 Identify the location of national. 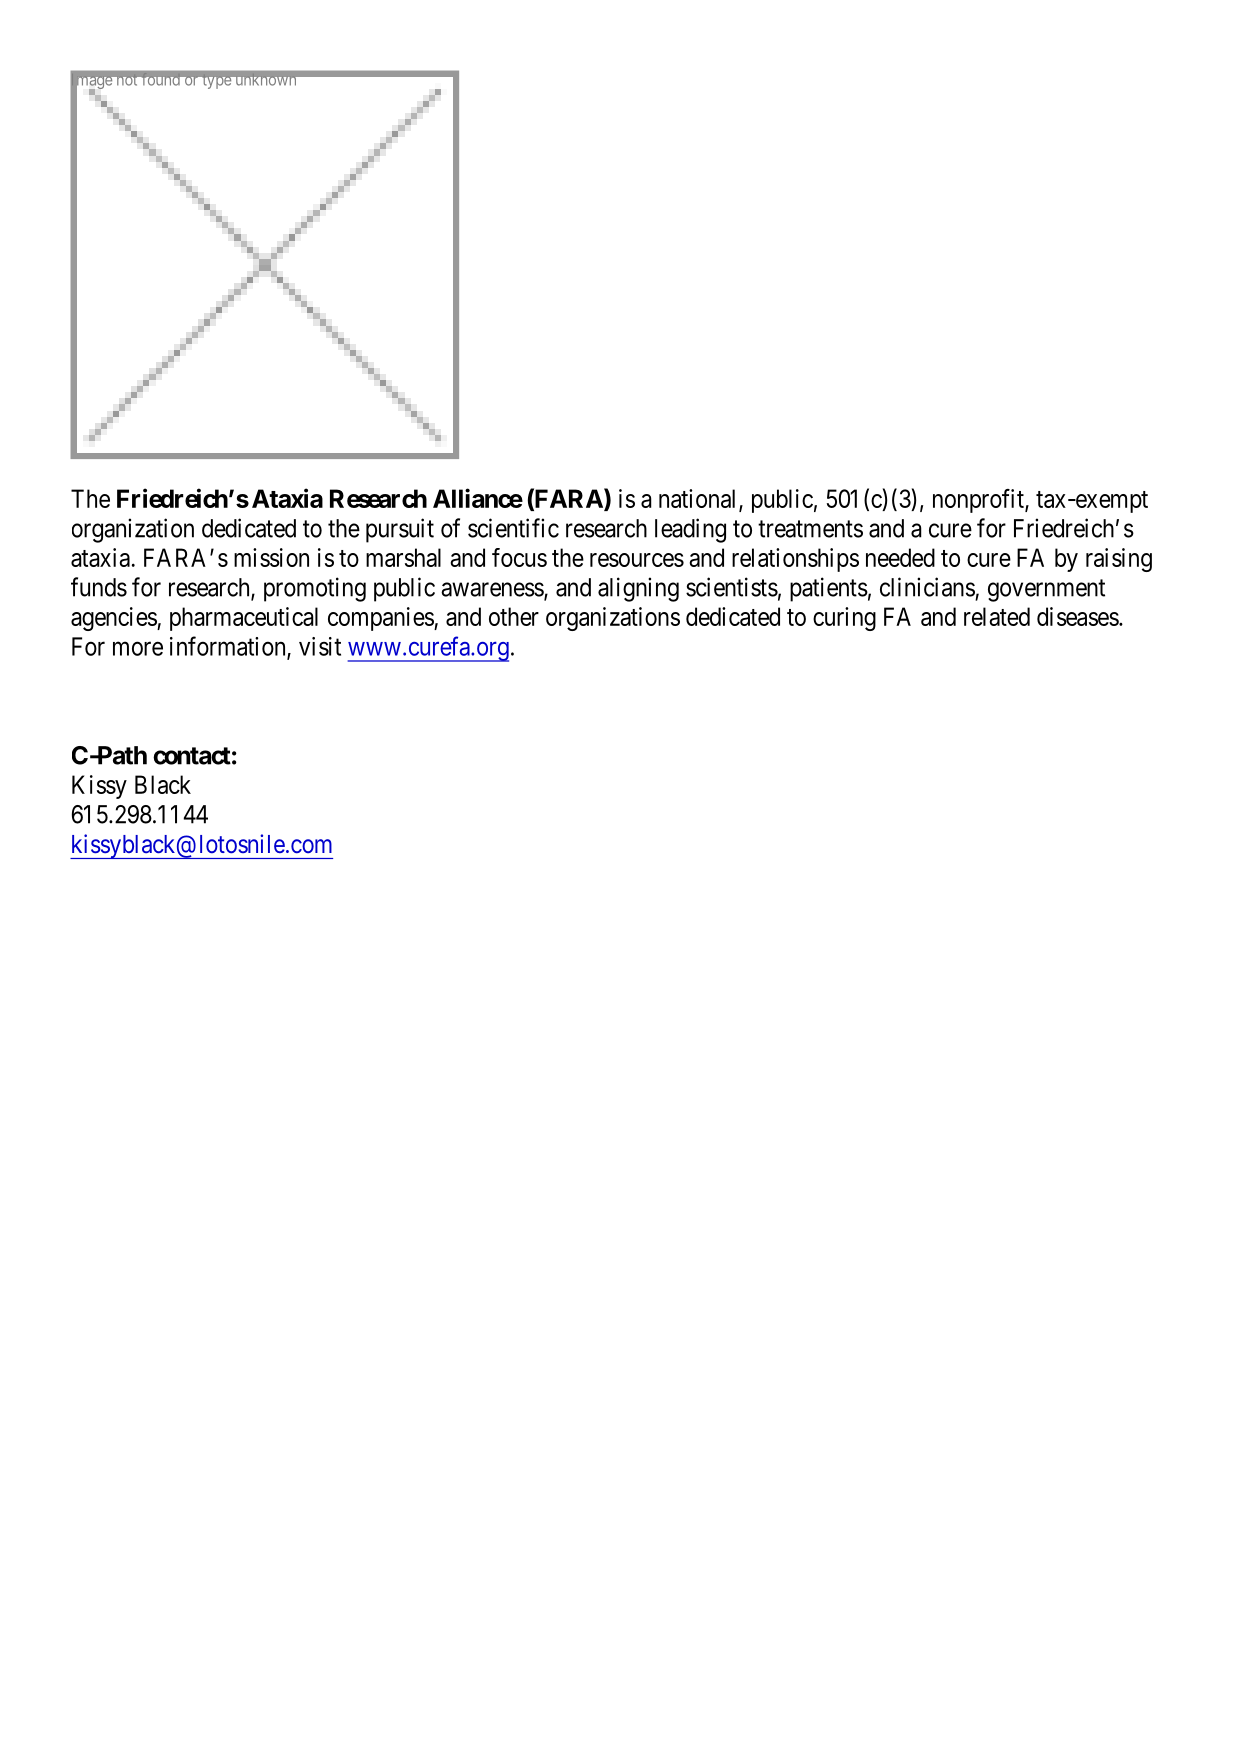
(699, 499).
